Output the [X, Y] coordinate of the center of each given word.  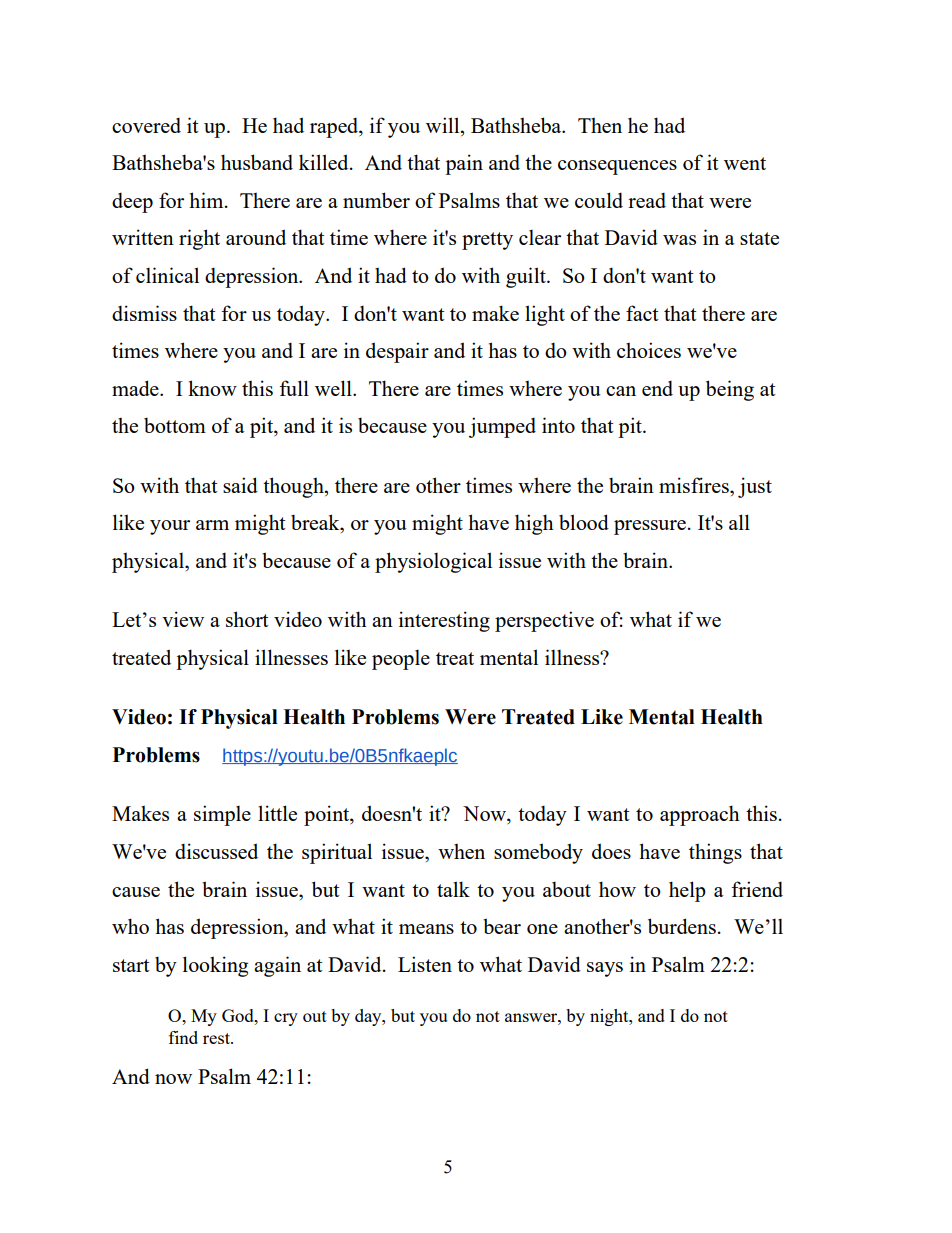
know [212, 388]
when [461, 851]
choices [649, 350]
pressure [650, 527]
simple [222, 815]
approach [700, 815]
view [183, 619]
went [745, 163]
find [183, 1037]
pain [464, 164]
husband [257, 162]
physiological [433, 562]
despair [397, 352]
